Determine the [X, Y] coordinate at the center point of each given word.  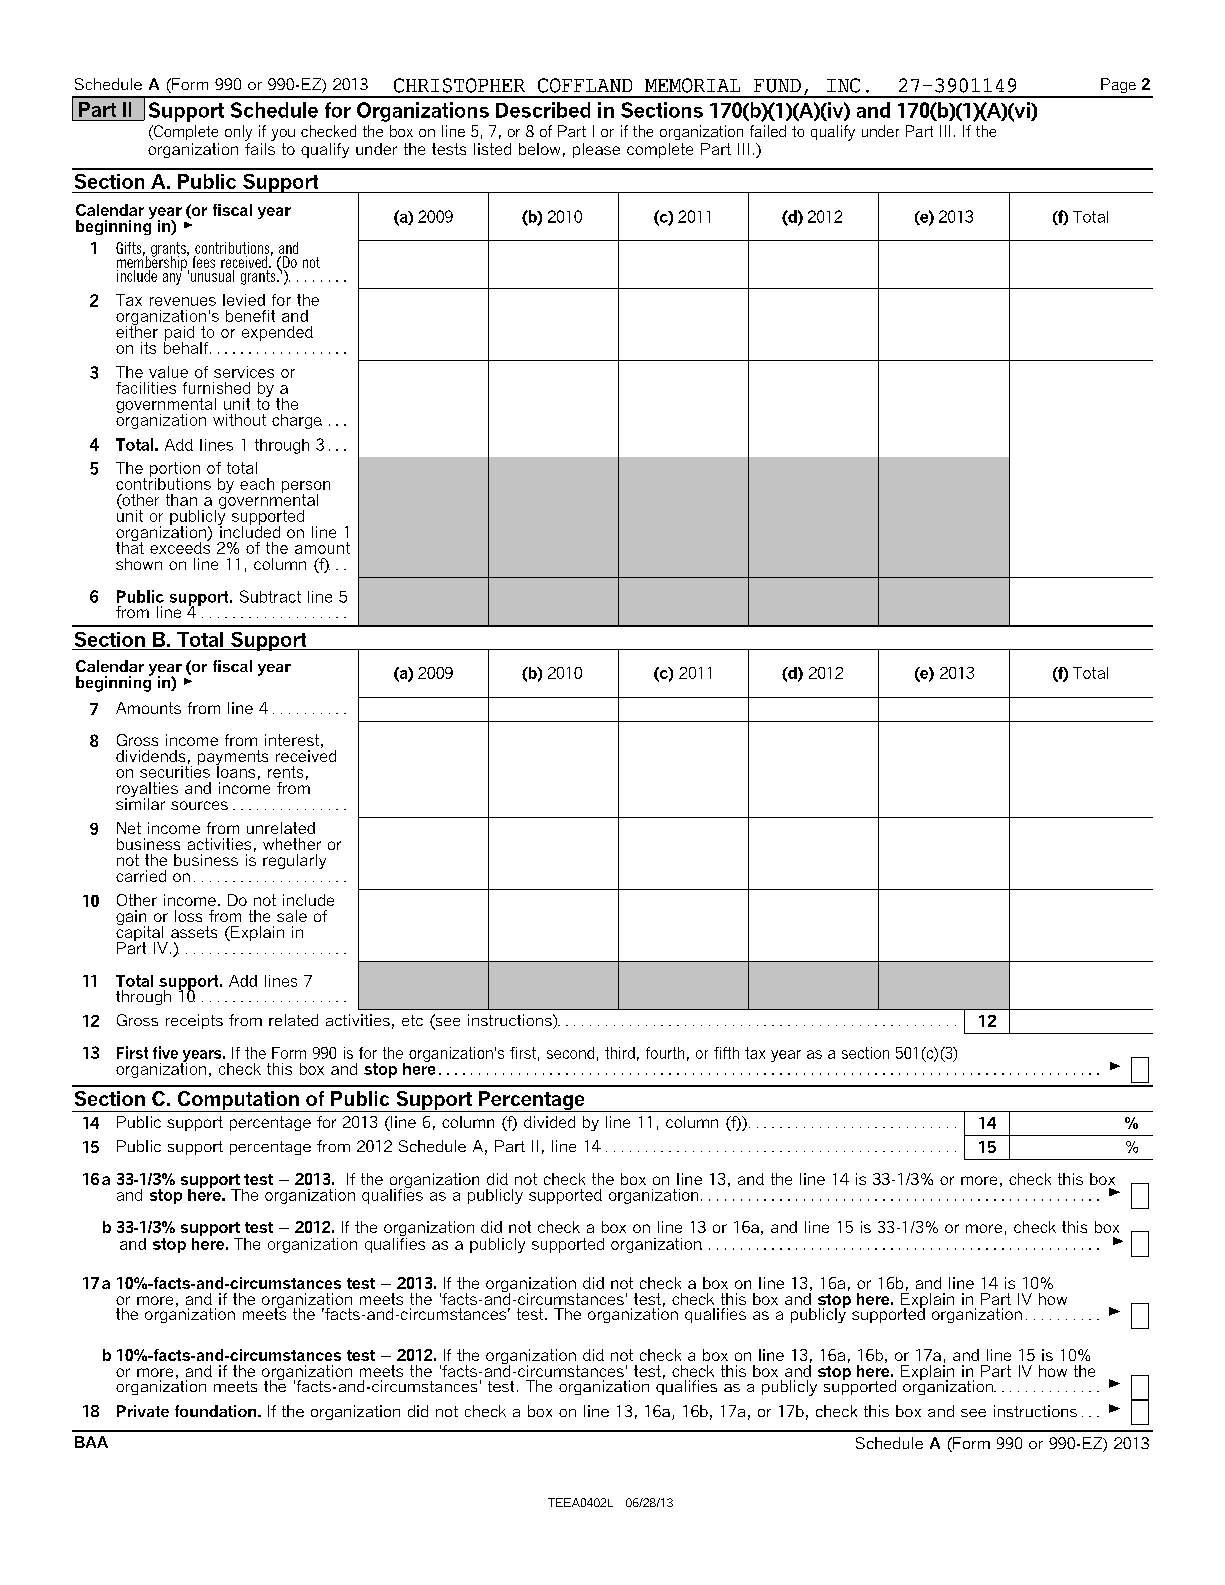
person [306, 488]
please [596, 150]
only [238, 133]
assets [194, 932]
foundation [215, 1411]
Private [143, 1411]
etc [412, 1020]
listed [492, 149]
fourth [665, 1053]
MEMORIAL [692, 85]
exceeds [180, 546]
